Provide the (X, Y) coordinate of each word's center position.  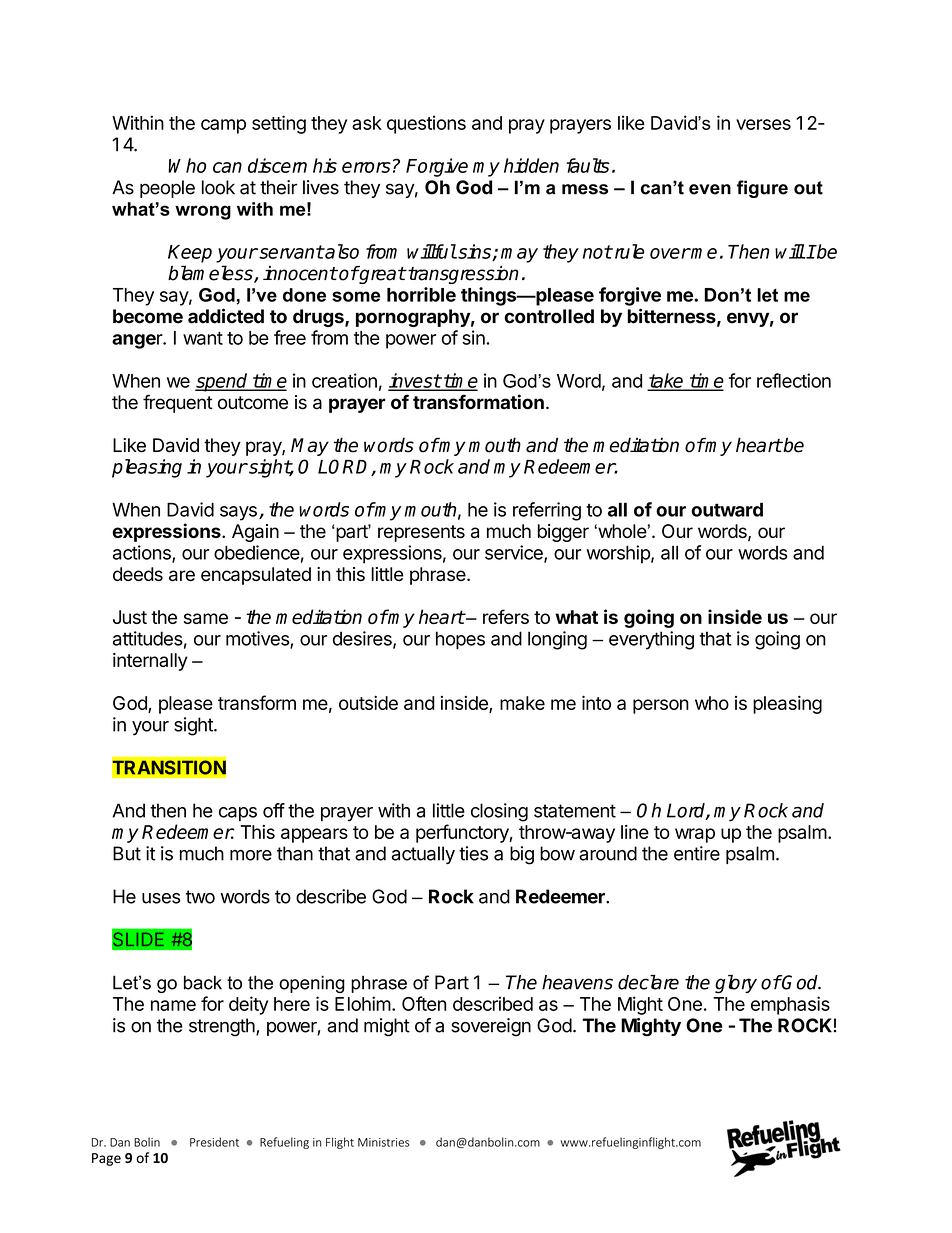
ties (473, 853)
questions (426, 124)
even (710, 189)
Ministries (383, 1142)
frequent (178, 403)
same (206, 618)
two (200, 897)
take (667, 381)
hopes (460, 640)
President (214, 1142)
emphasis (790, 1005)
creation (344, 380)
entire (697, 853)
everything (651, 640)
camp (223, 126)
